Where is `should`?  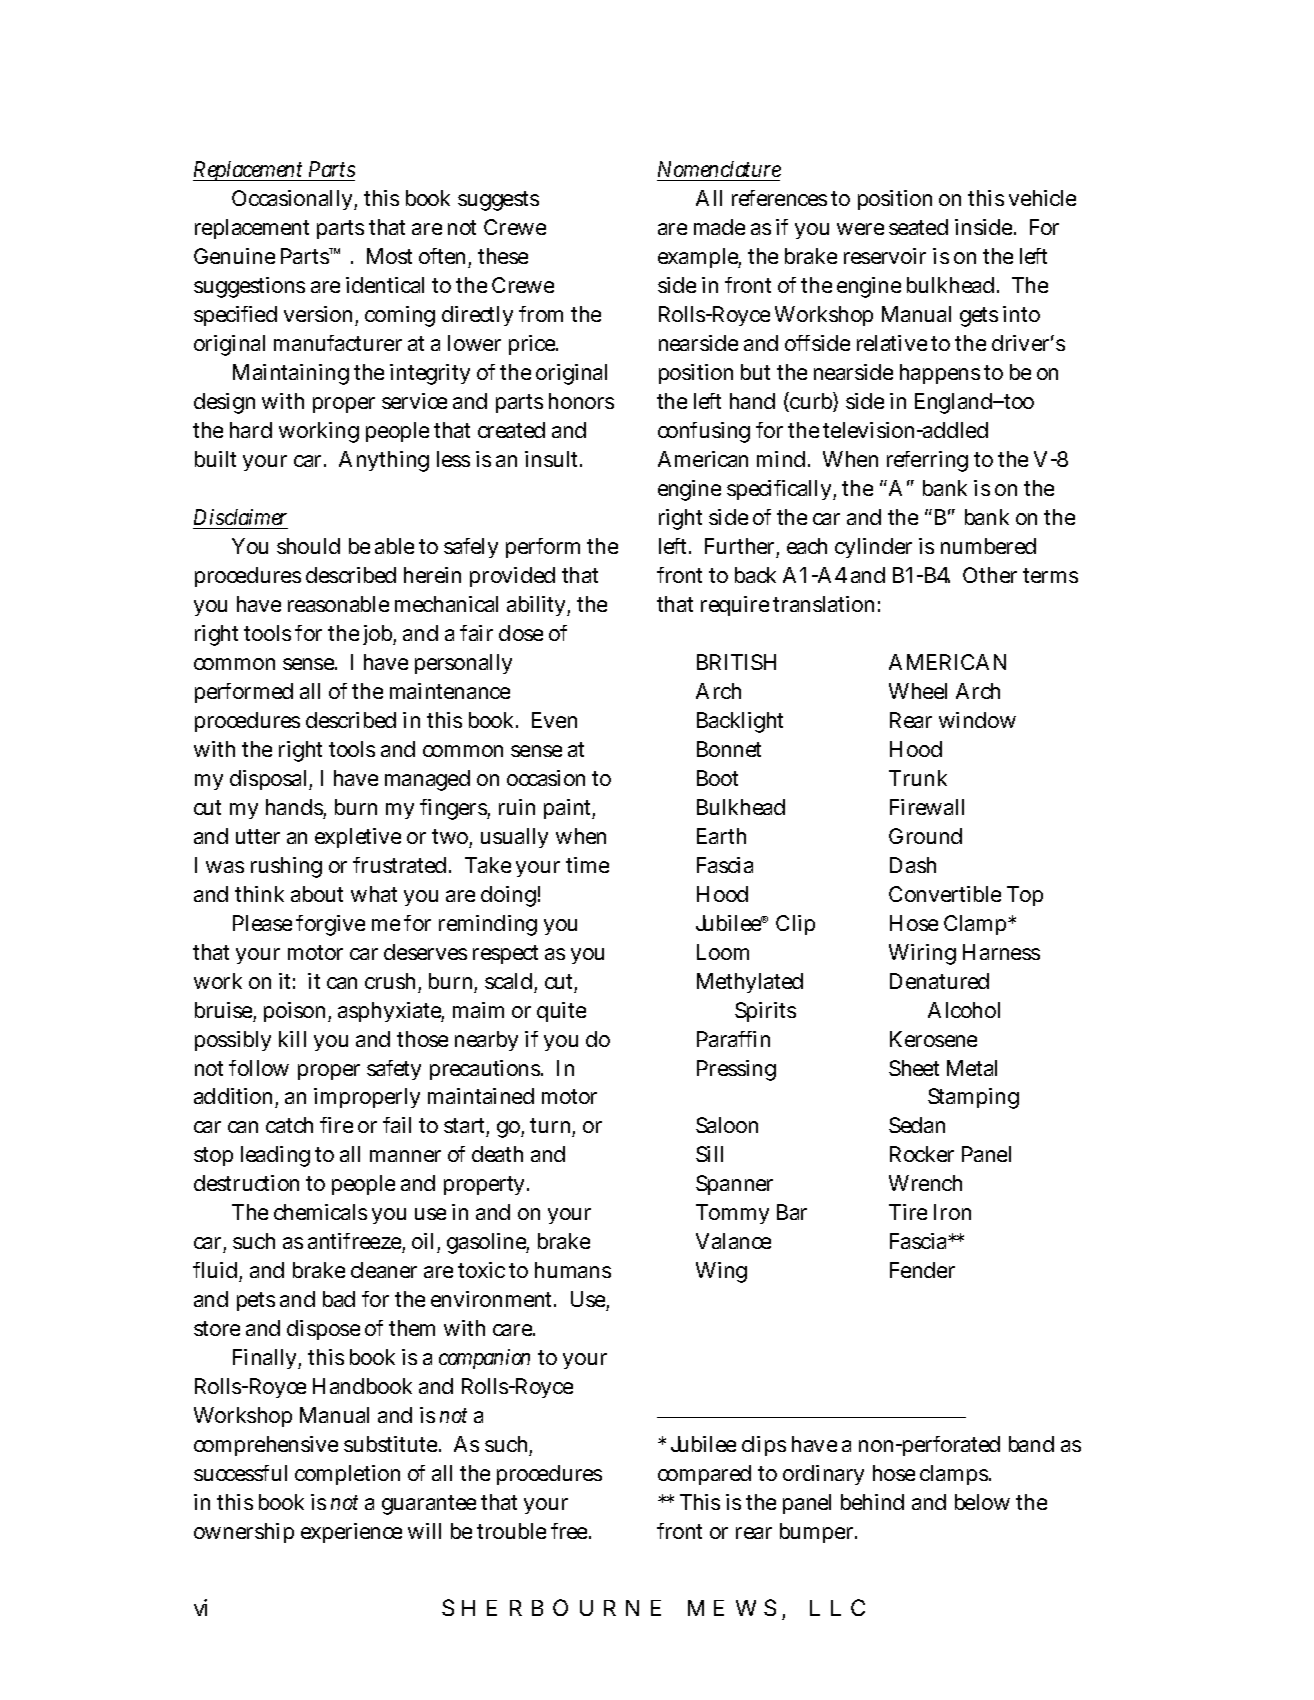
should is located at coordinates (308, 546).
